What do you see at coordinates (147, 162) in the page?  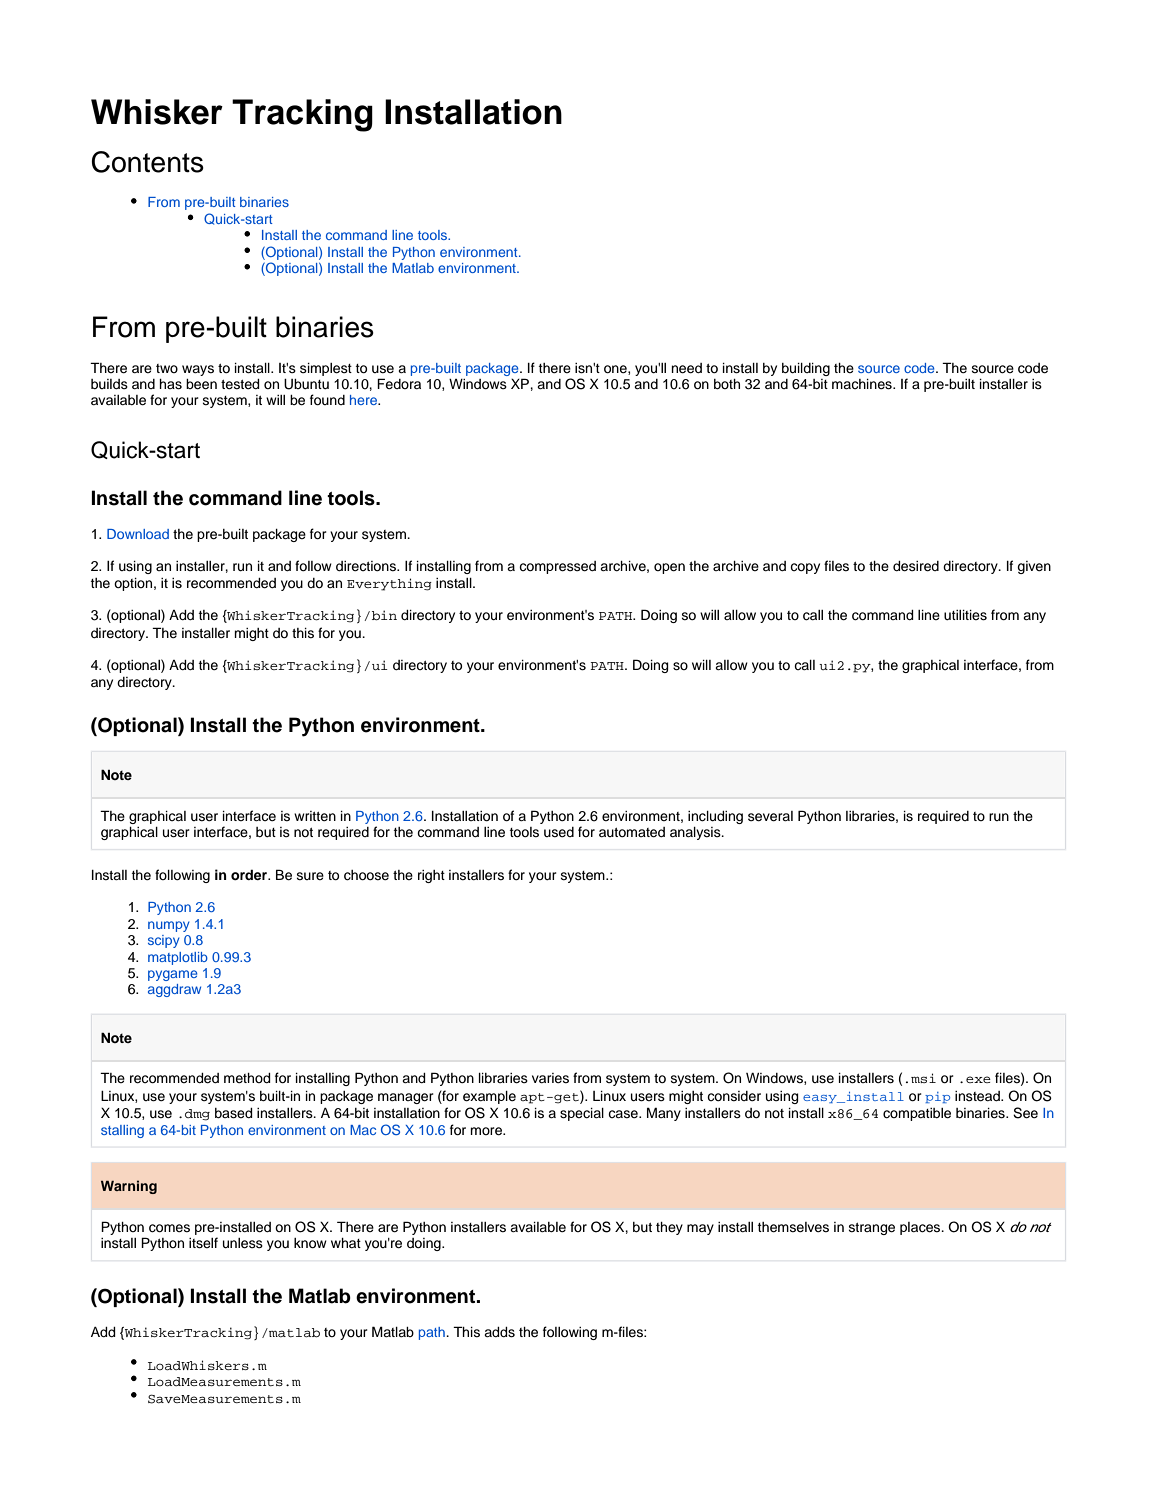 I see `Contents` at bounding box center [147, 162].
